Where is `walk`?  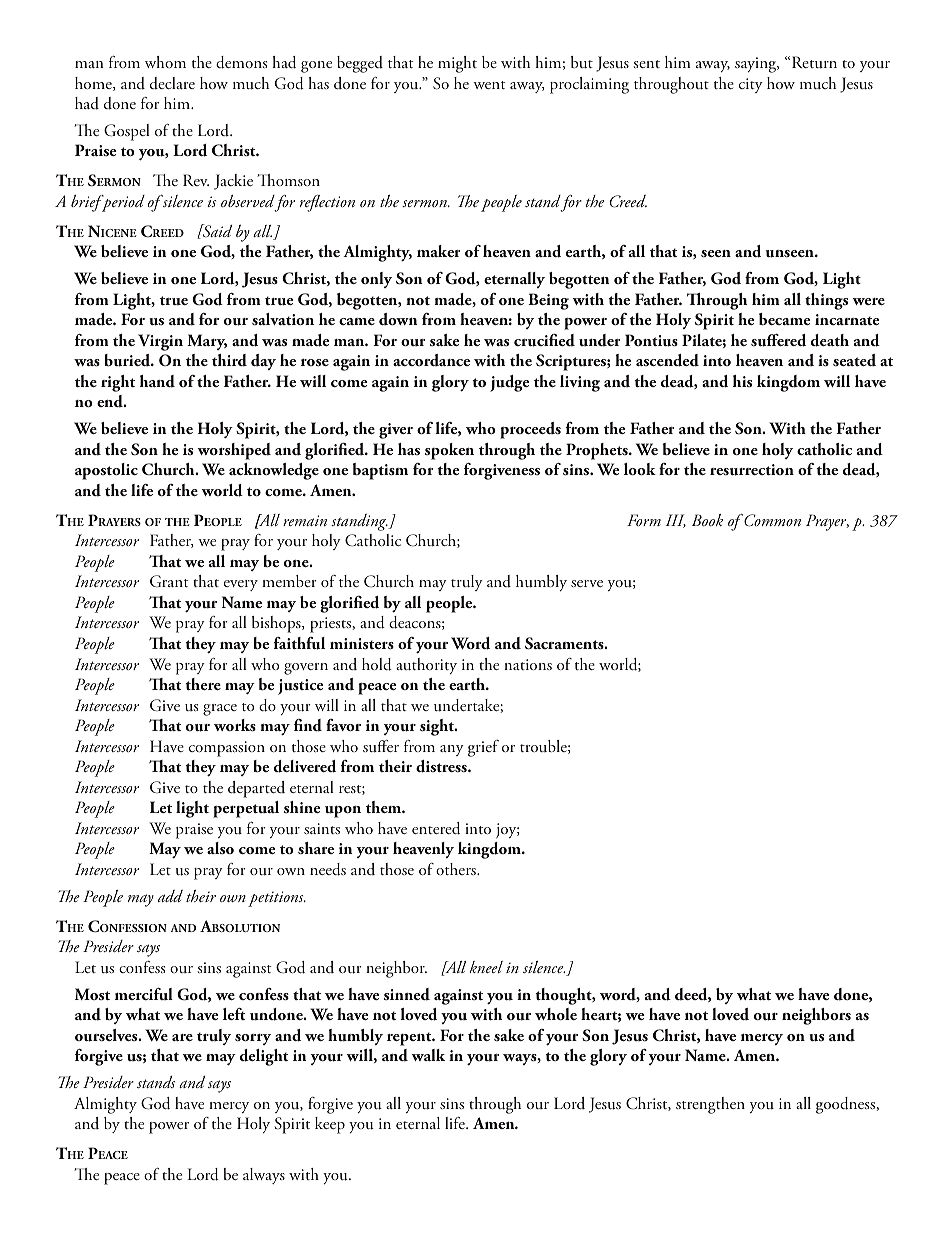
walk is located at coordinates (428, 1055).
